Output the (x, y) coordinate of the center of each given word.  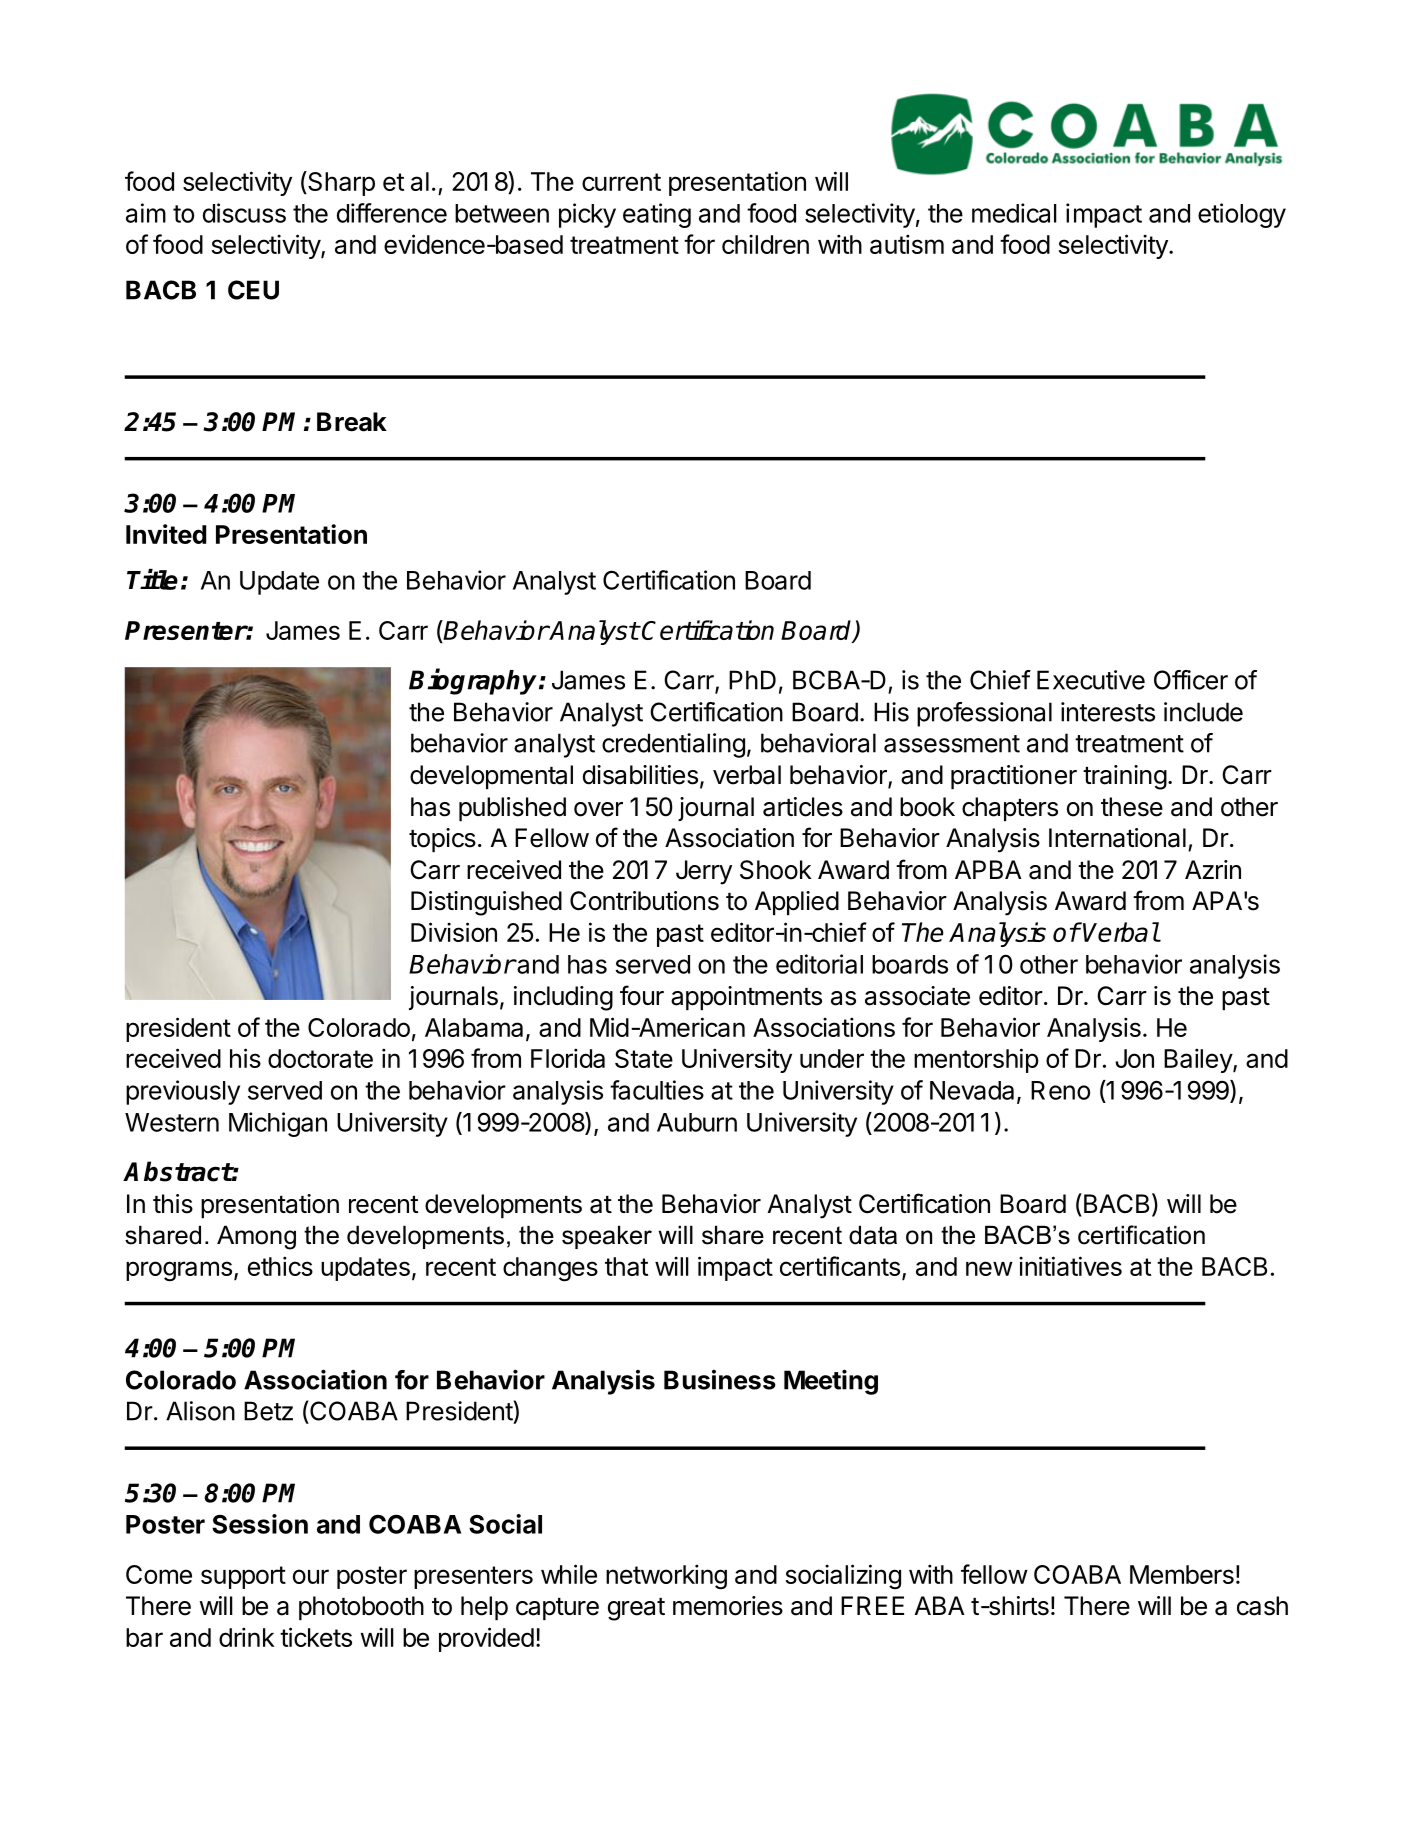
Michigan (278, 1124)
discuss (244, 213)
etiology (1242, 215)
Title (152, 579)
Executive (1091, 680)
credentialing (673, 745)
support (243, 1577)
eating (657, 215)
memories (728, 1606)
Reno (1060, 1090)
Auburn (697, 1122)
